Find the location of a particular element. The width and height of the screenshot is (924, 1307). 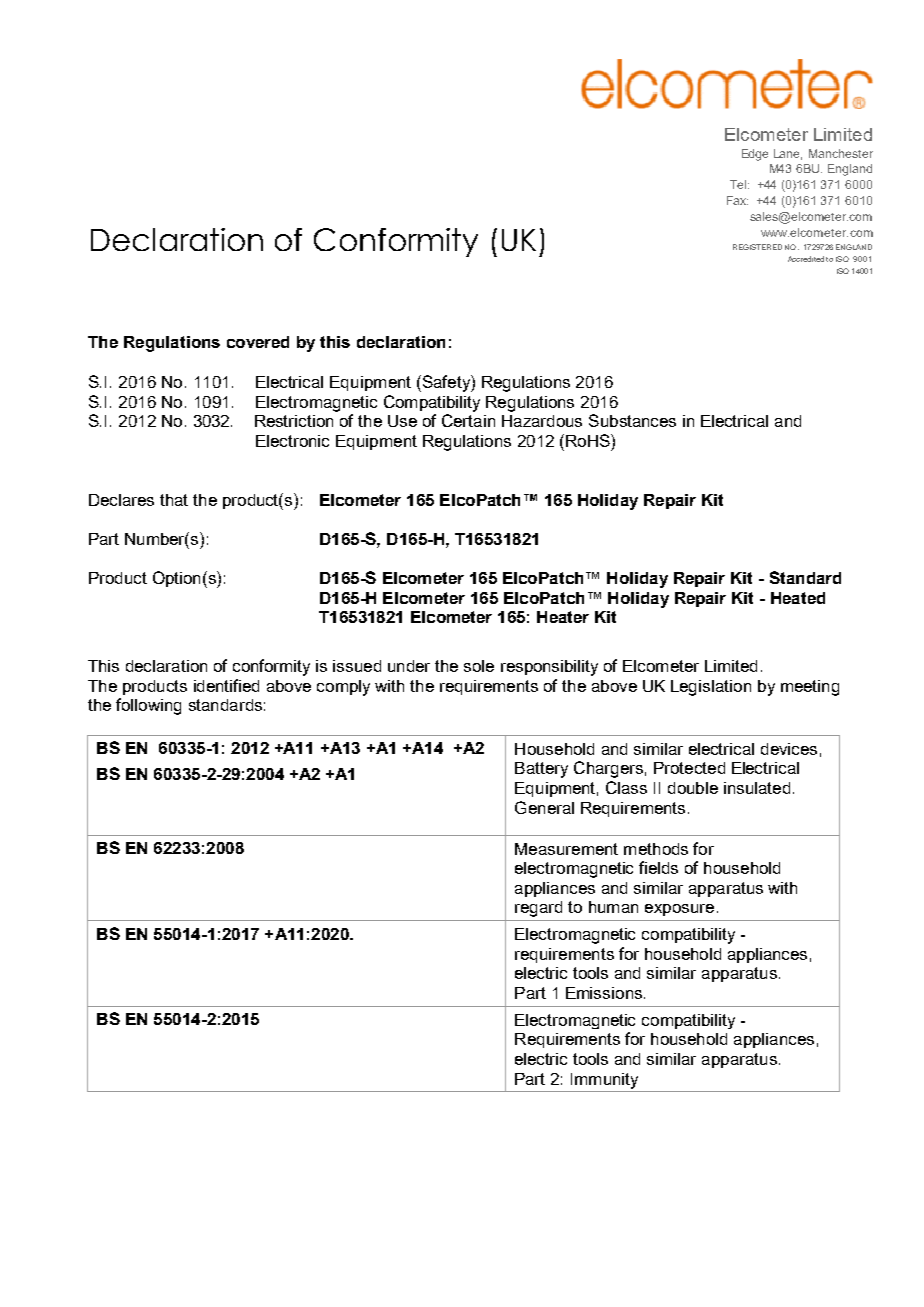

covered is located at coordinates (258, 342).
